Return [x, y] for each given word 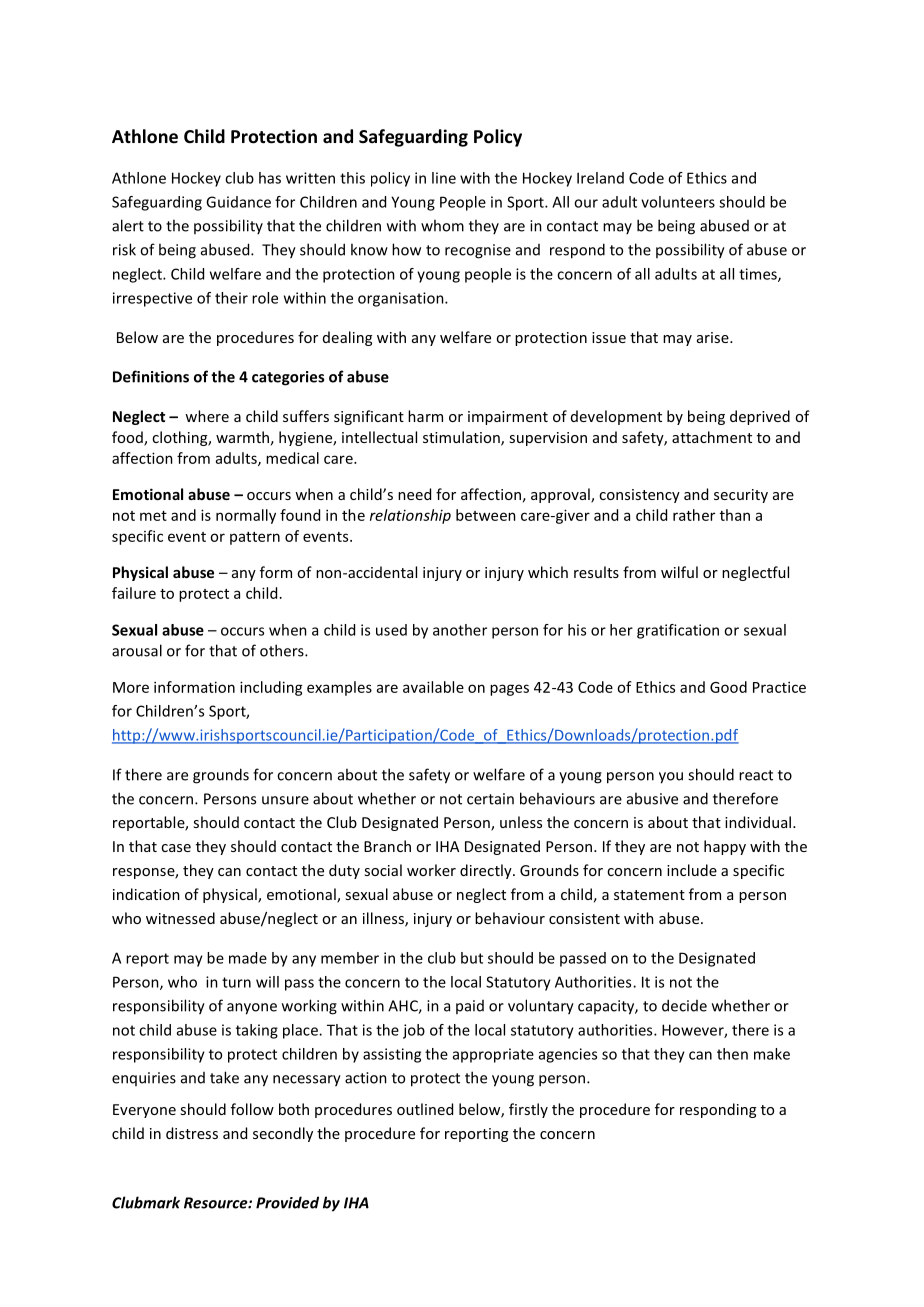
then [732, 1054]
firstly [528, 1110]
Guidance [238, 202]
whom [442, 225]
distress [192, 1133]
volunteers [678, 202]
